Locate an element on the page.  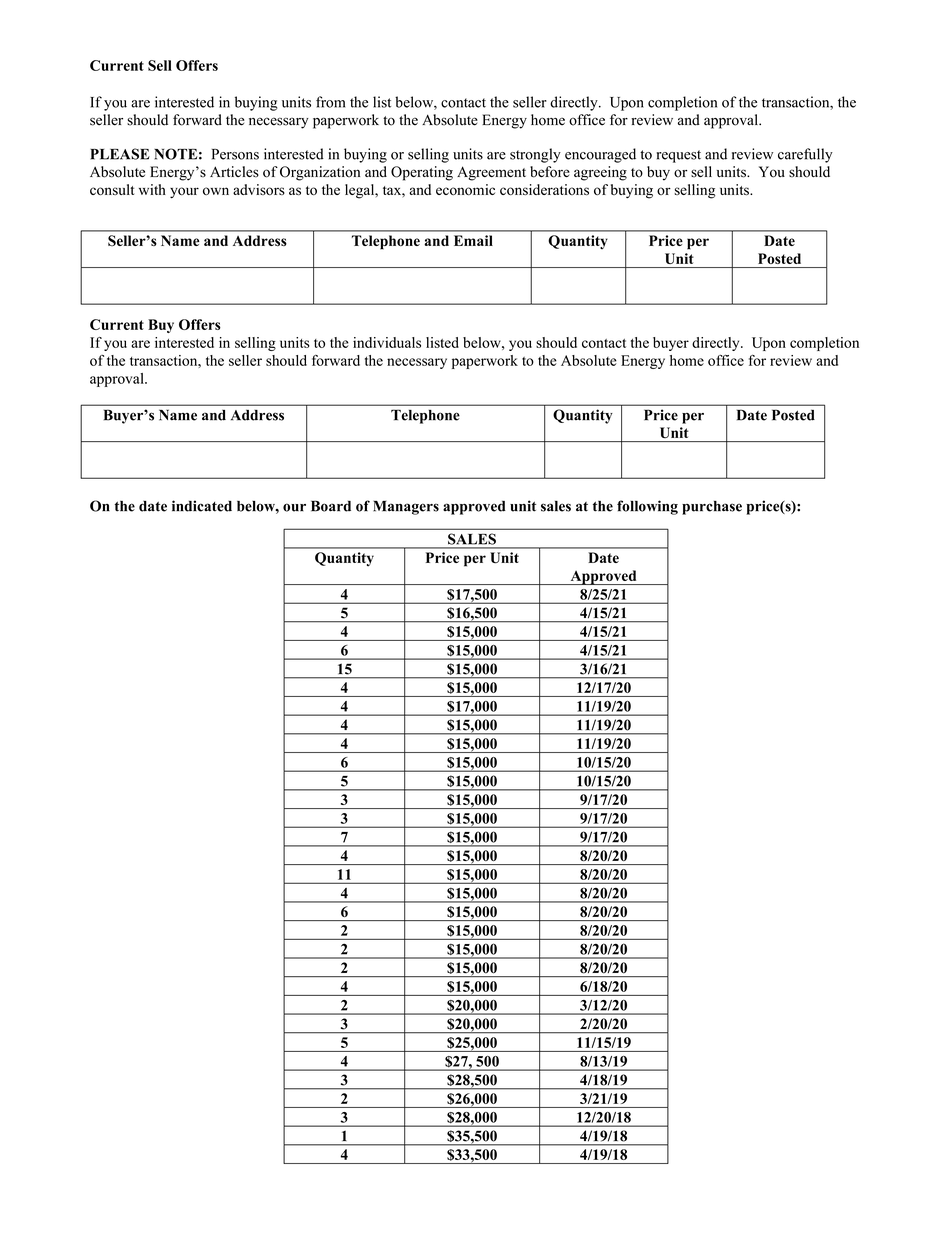
from is located at coordinates (330, 102).
